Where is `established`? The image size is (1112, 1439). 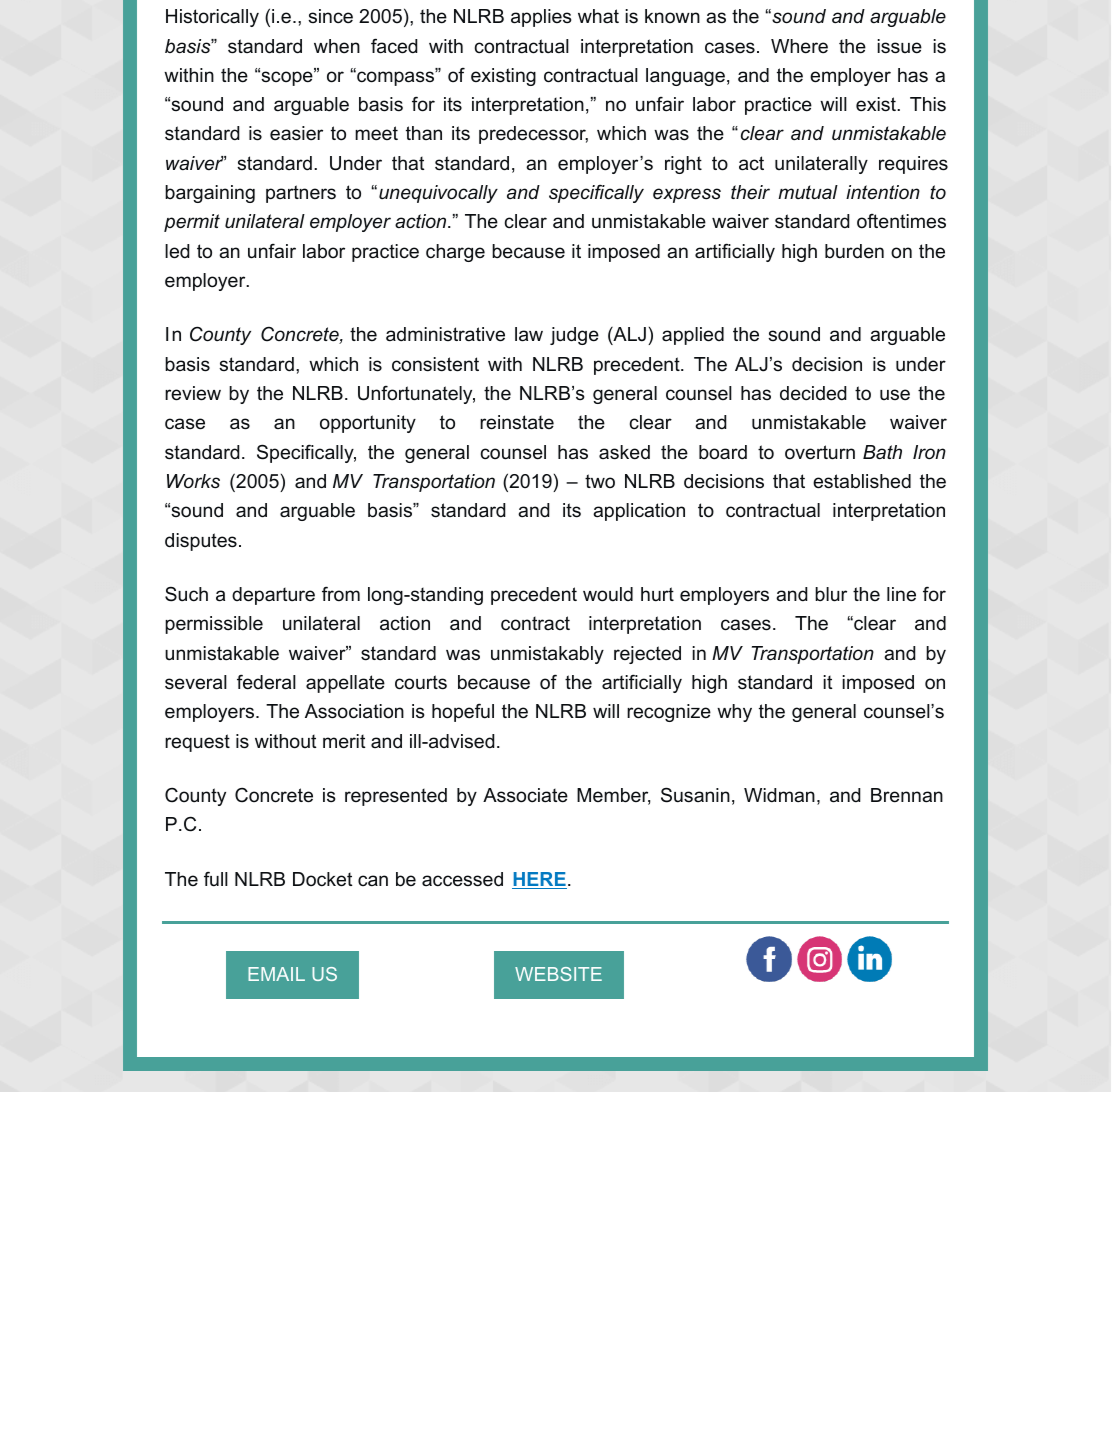 established is located at coordinates (862, 481).
